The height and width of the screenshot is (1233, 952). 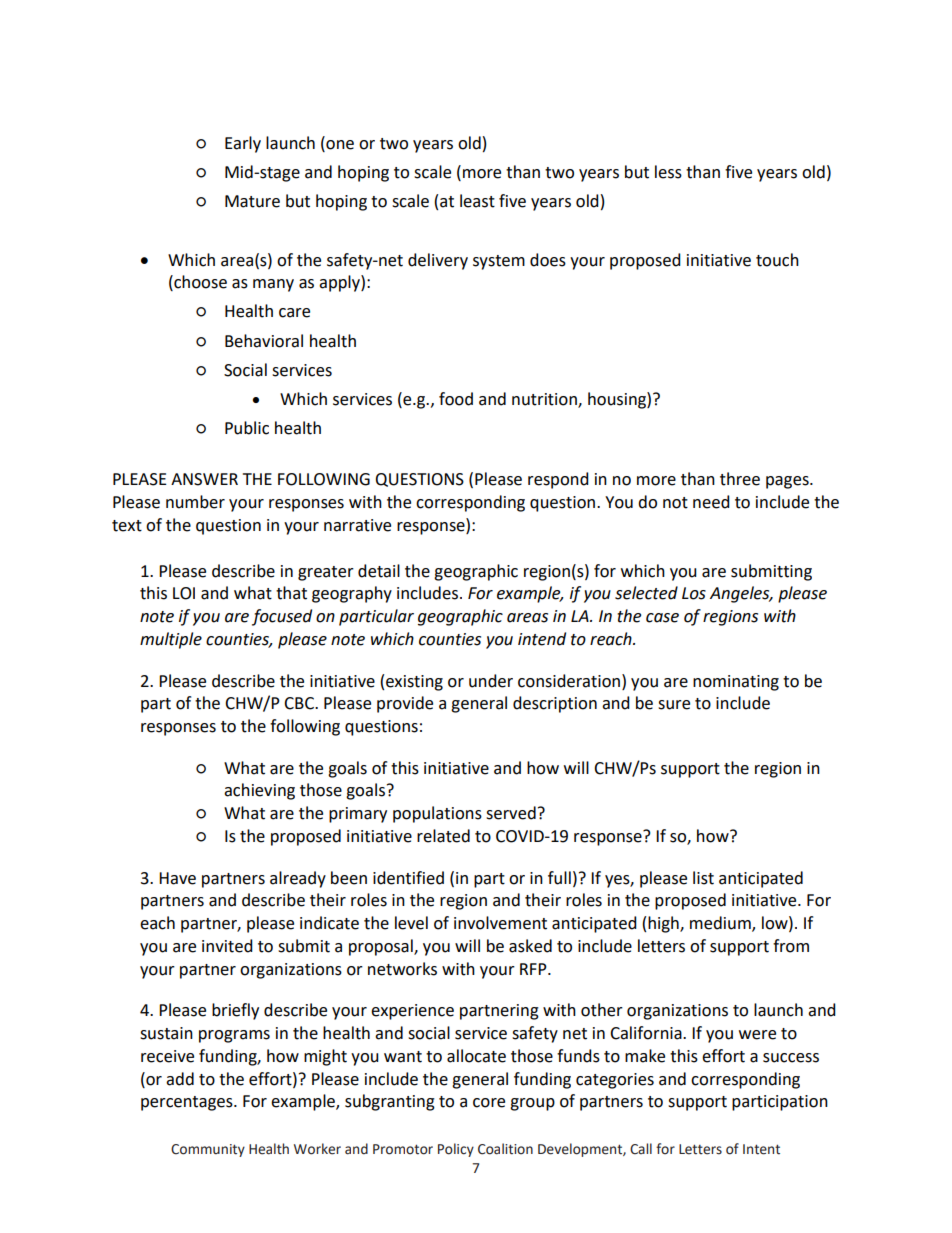 I want to click on multiple, so click(x=171, y=640).
